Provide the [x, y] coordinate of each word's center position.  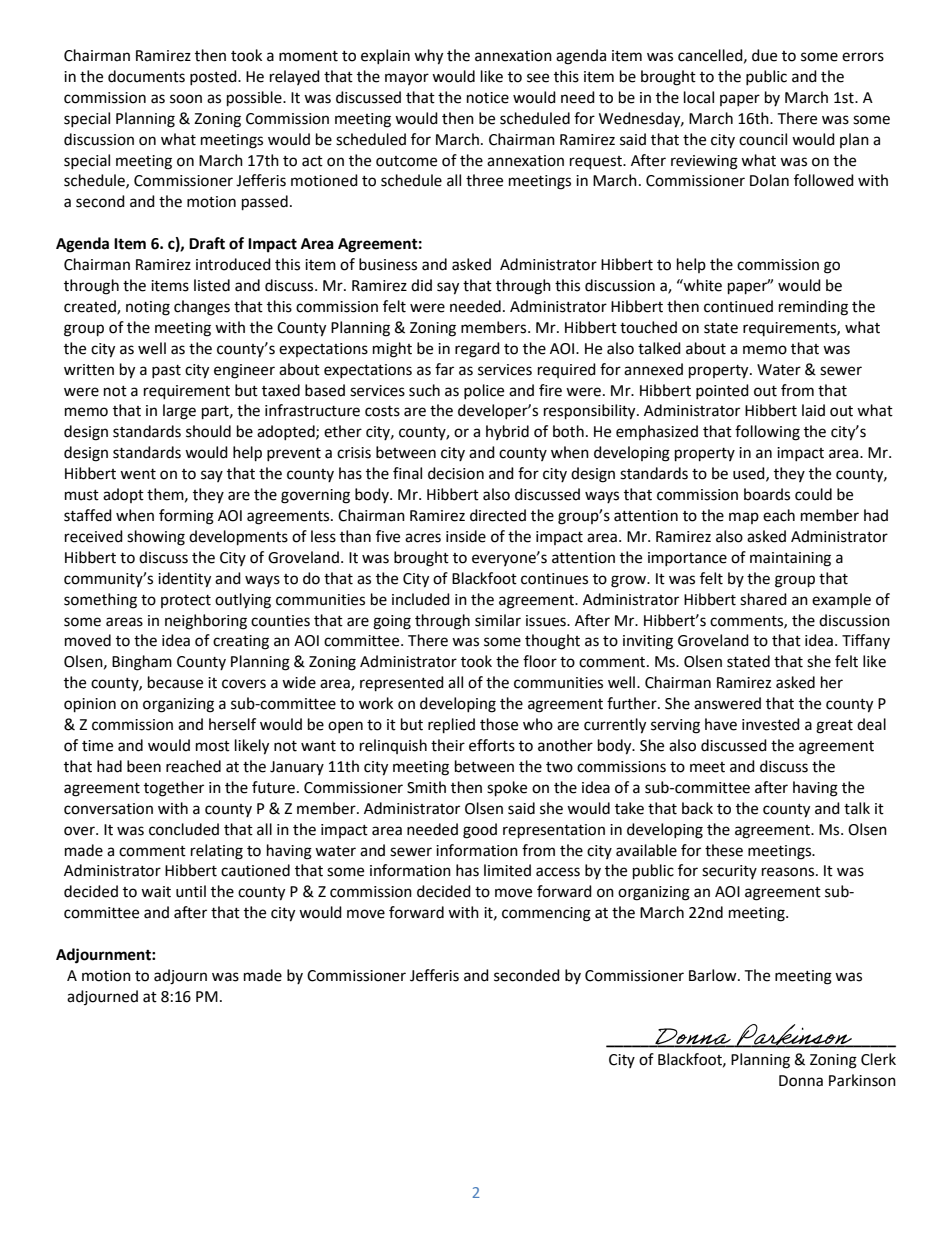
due [764, 55]
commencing [546, 914]
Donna [801, 1081]
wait [156, 892]
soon [186, 99]
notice [488, 98]
